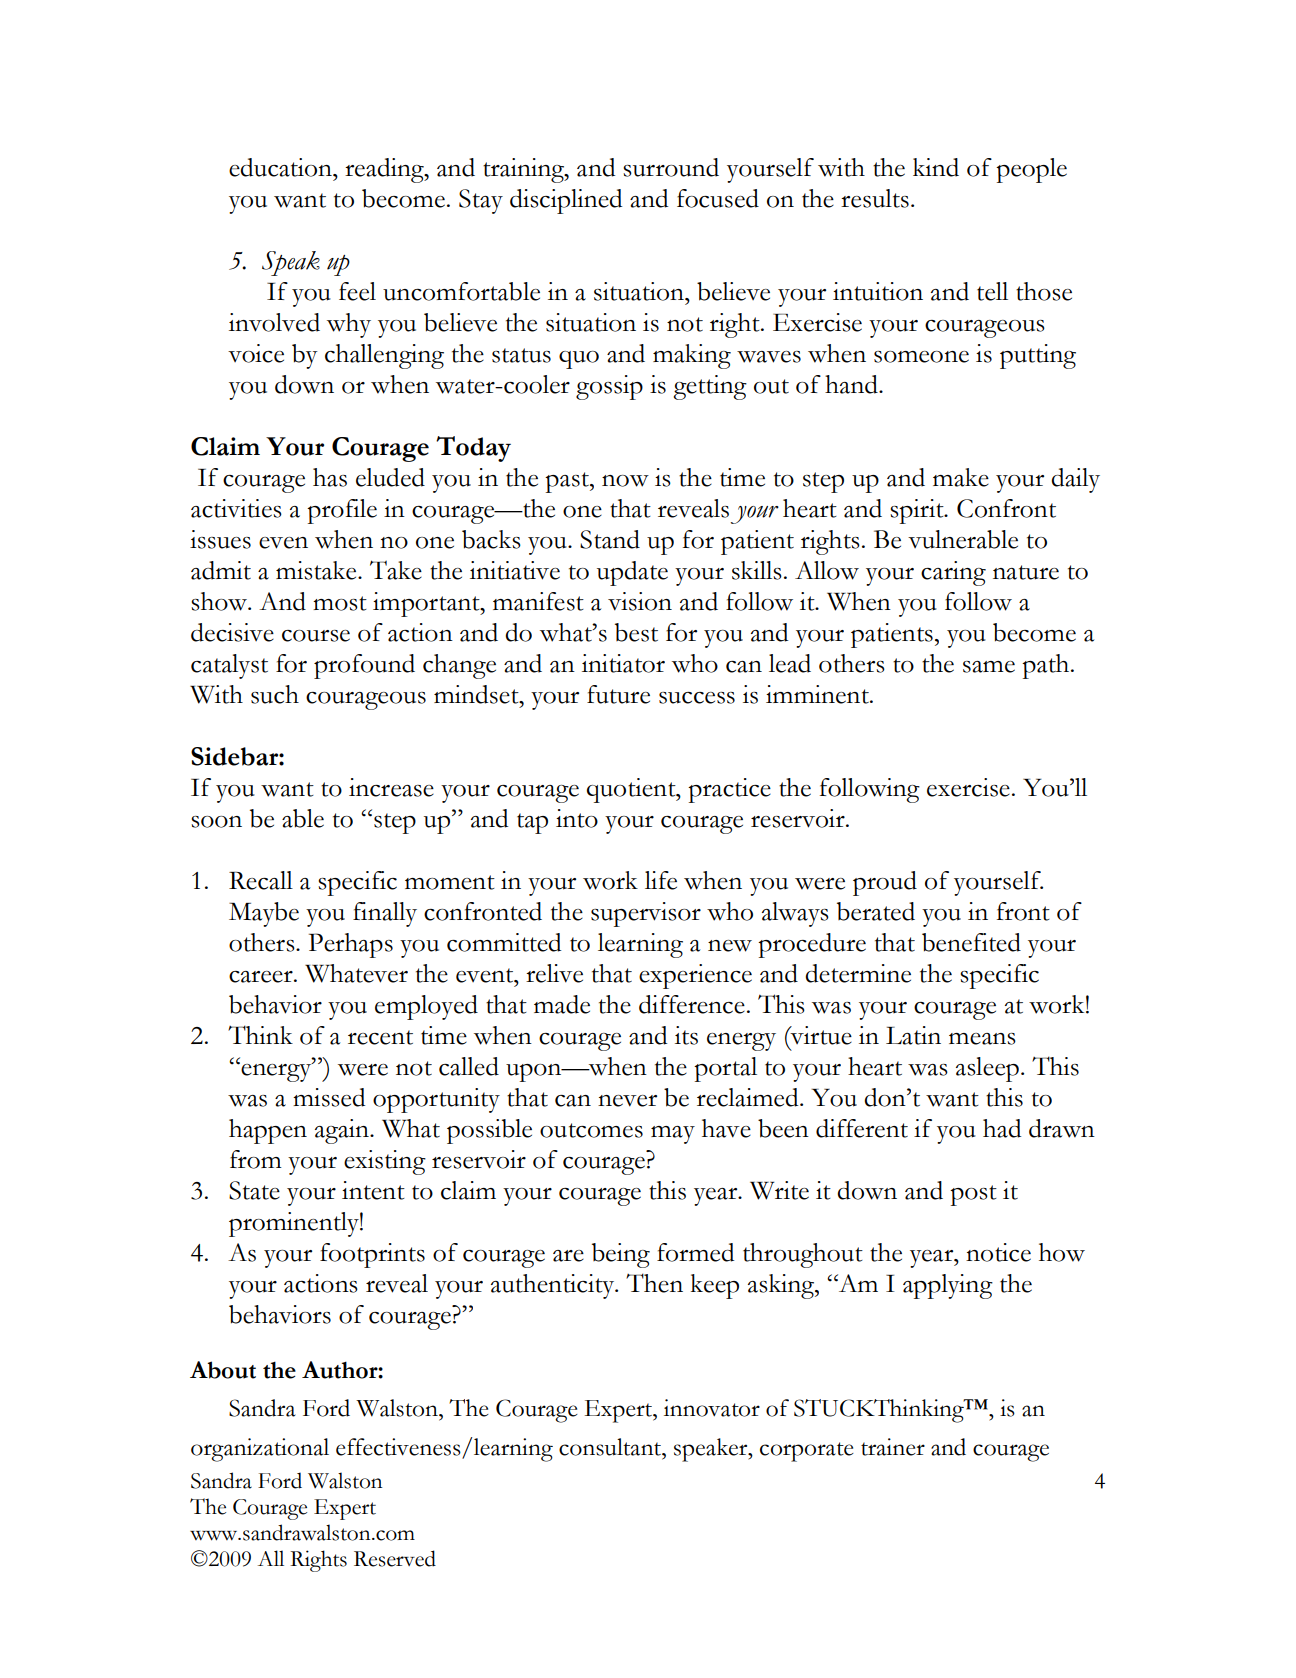 This image has height=1678, width=1296. Describe the element at coordinates (936, 167) in the image. I see `kind` at that location.
